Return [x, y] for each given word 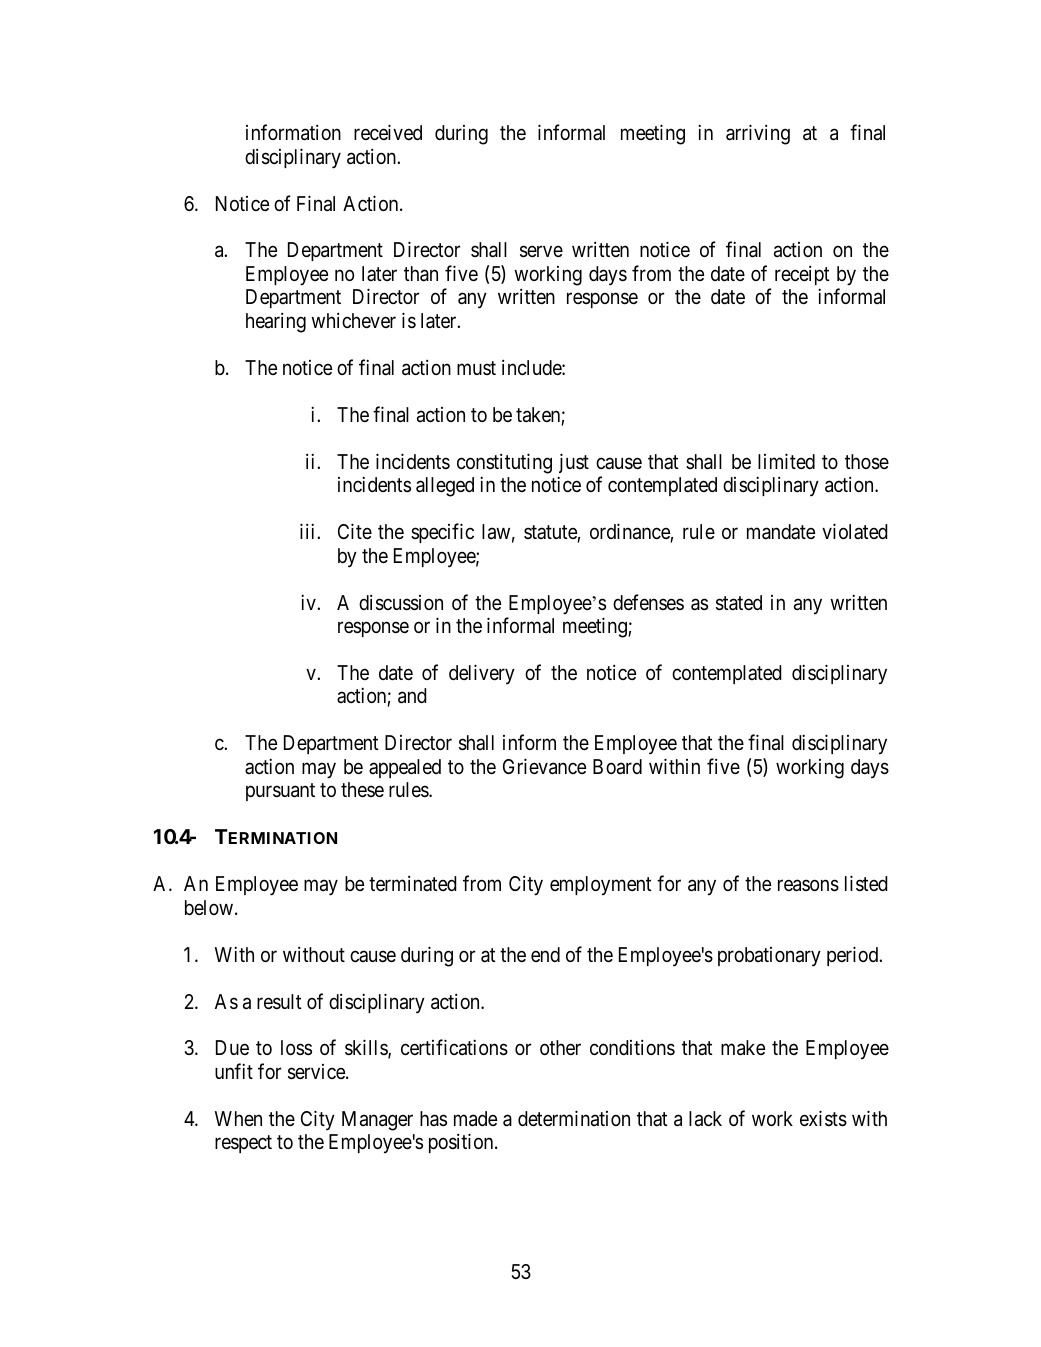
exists [823, 1118]
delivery [482, 674]
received [388, 132]
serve [541, 252]
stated [739, 603]
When [238, 1118]
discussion [401, 602]
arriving [758, 134]
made [475, 1119]
